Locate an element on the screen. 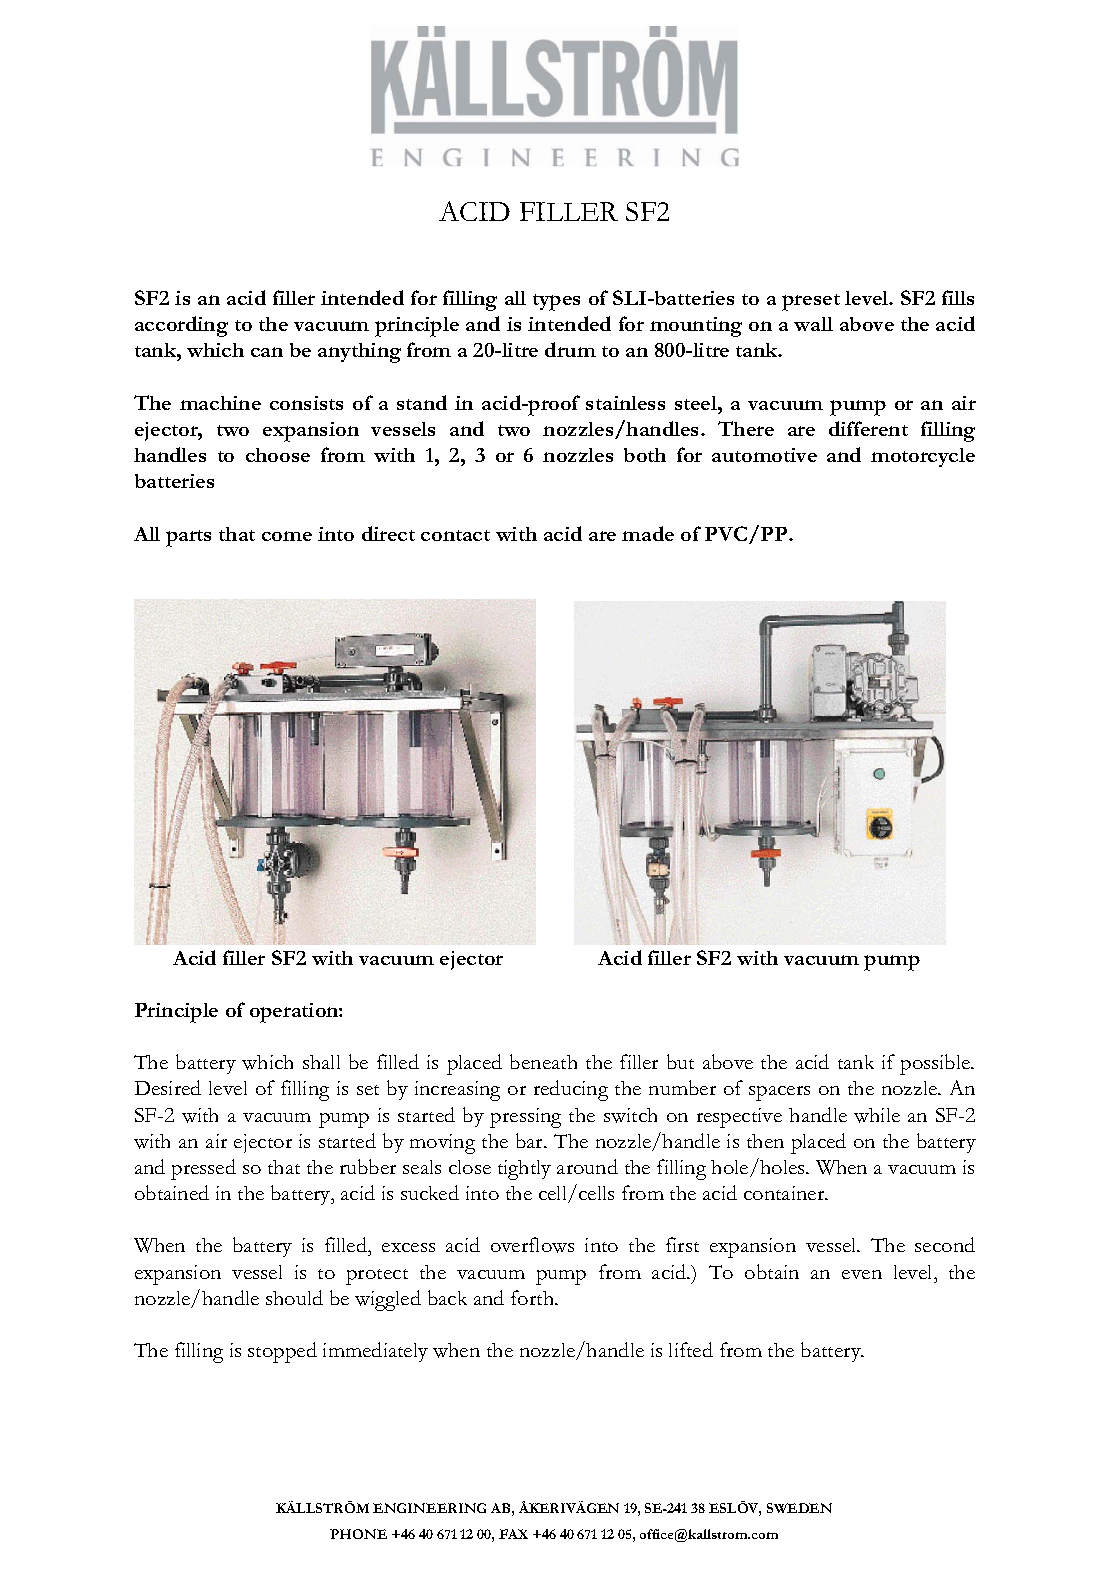 This screenshot has height=1570, width=1110. reducing is located at coordinates (571, 1090).
